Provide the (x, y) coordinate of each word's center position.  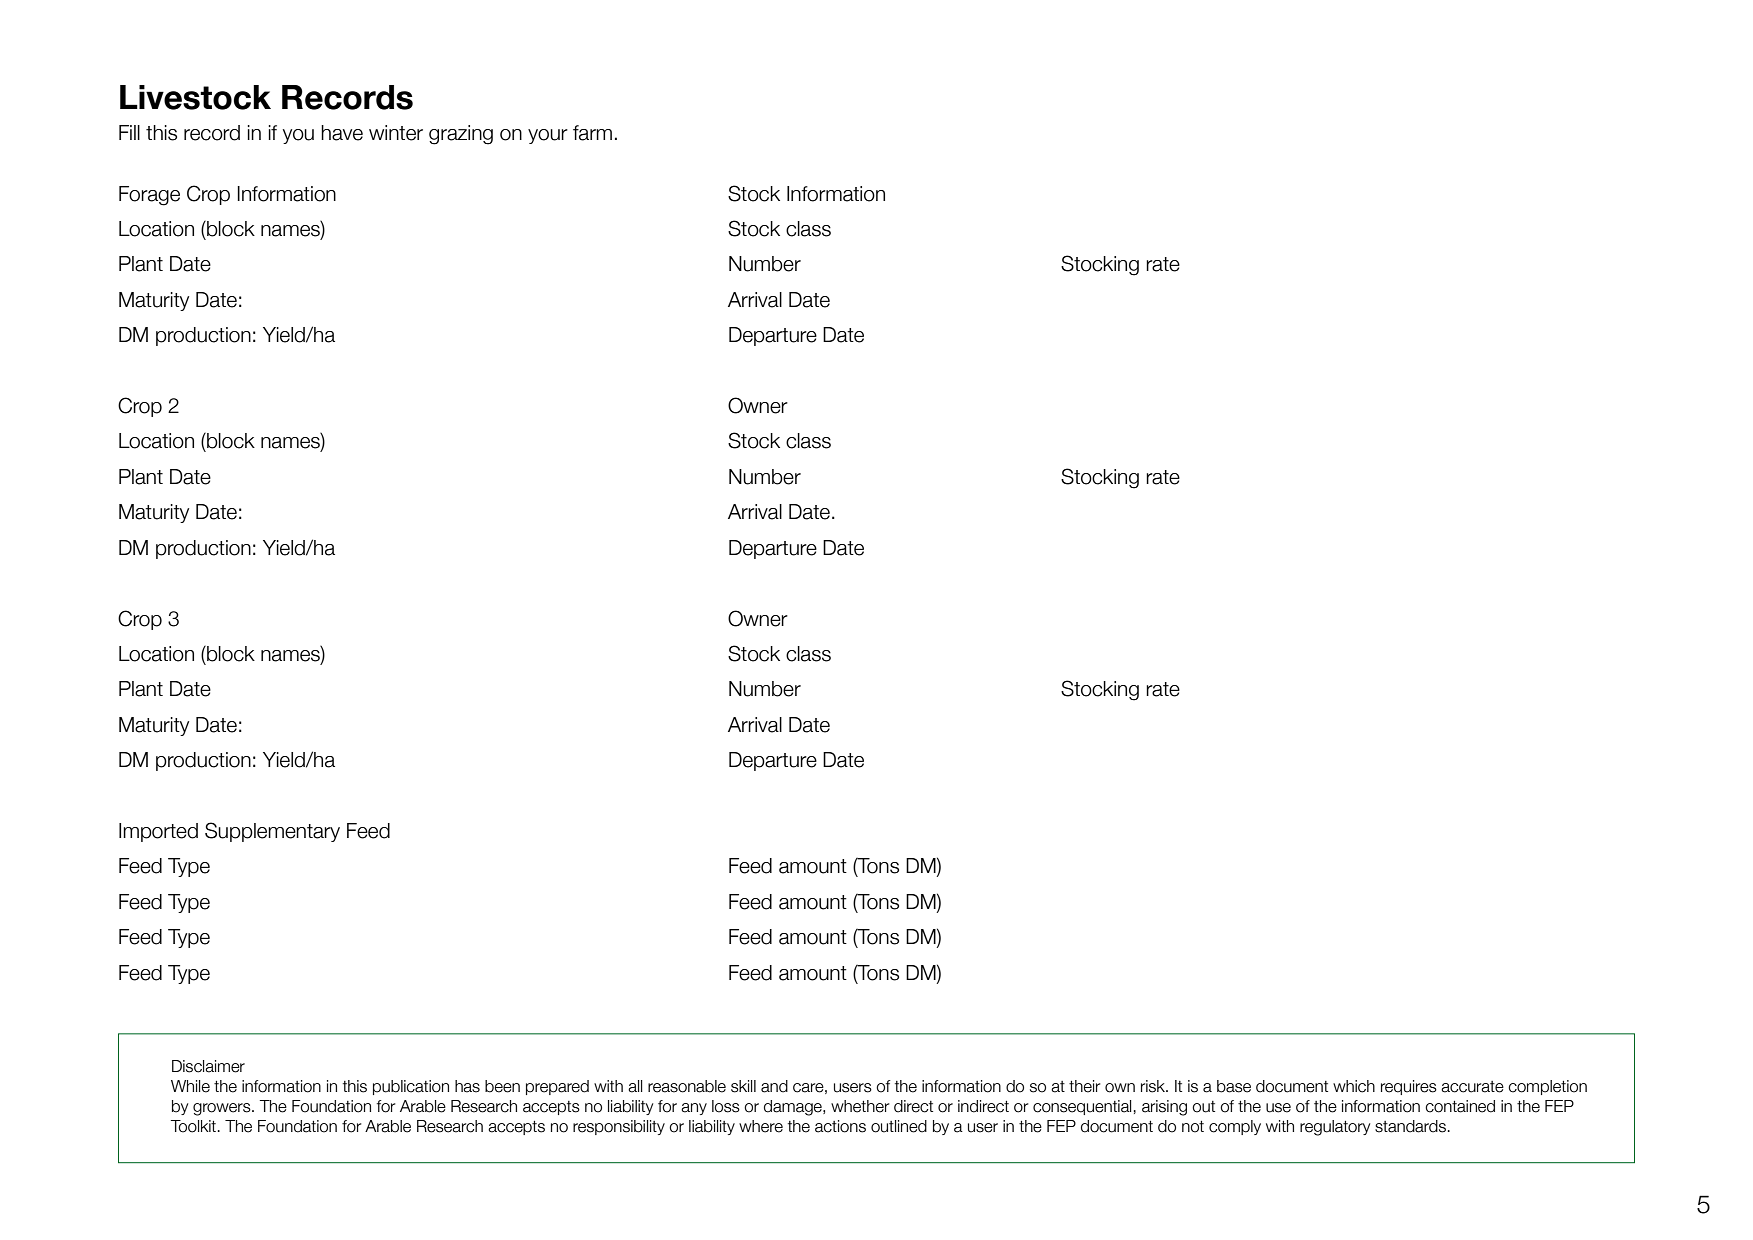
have (342, 133)
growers (223, 1109)
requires (1409, 1087)
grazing (461, 135)
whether (860, 1106)
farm (592, 133)
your (548, 136)
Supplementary (272, 832)
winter (396, 133)
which (1354, 1086)
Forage (149, 196)
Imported (158, 832)
